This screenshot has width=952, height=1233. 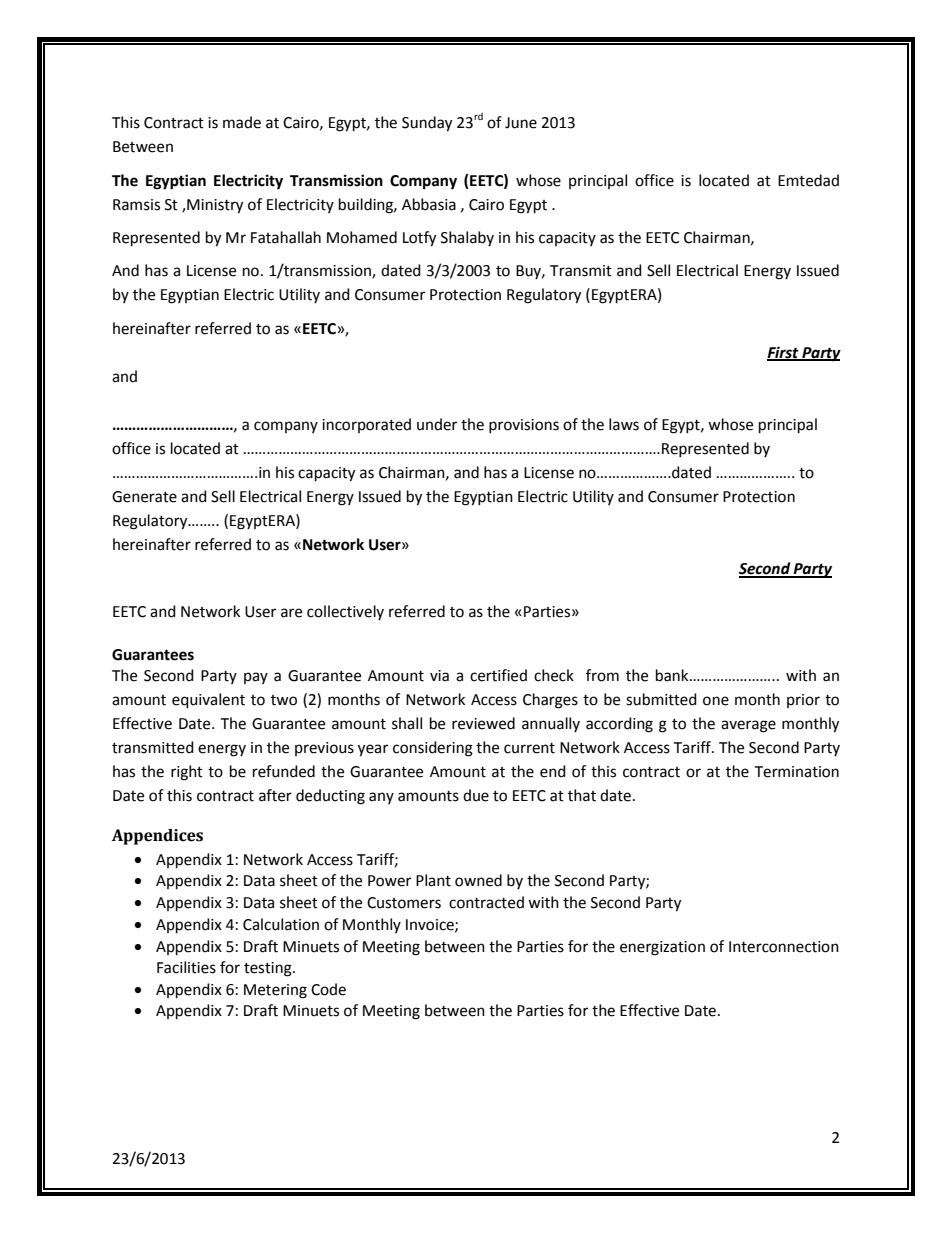 What do you see at coordinates (242, 122) in the screenshot?
I see `made` at bounding box center [242, 122].
